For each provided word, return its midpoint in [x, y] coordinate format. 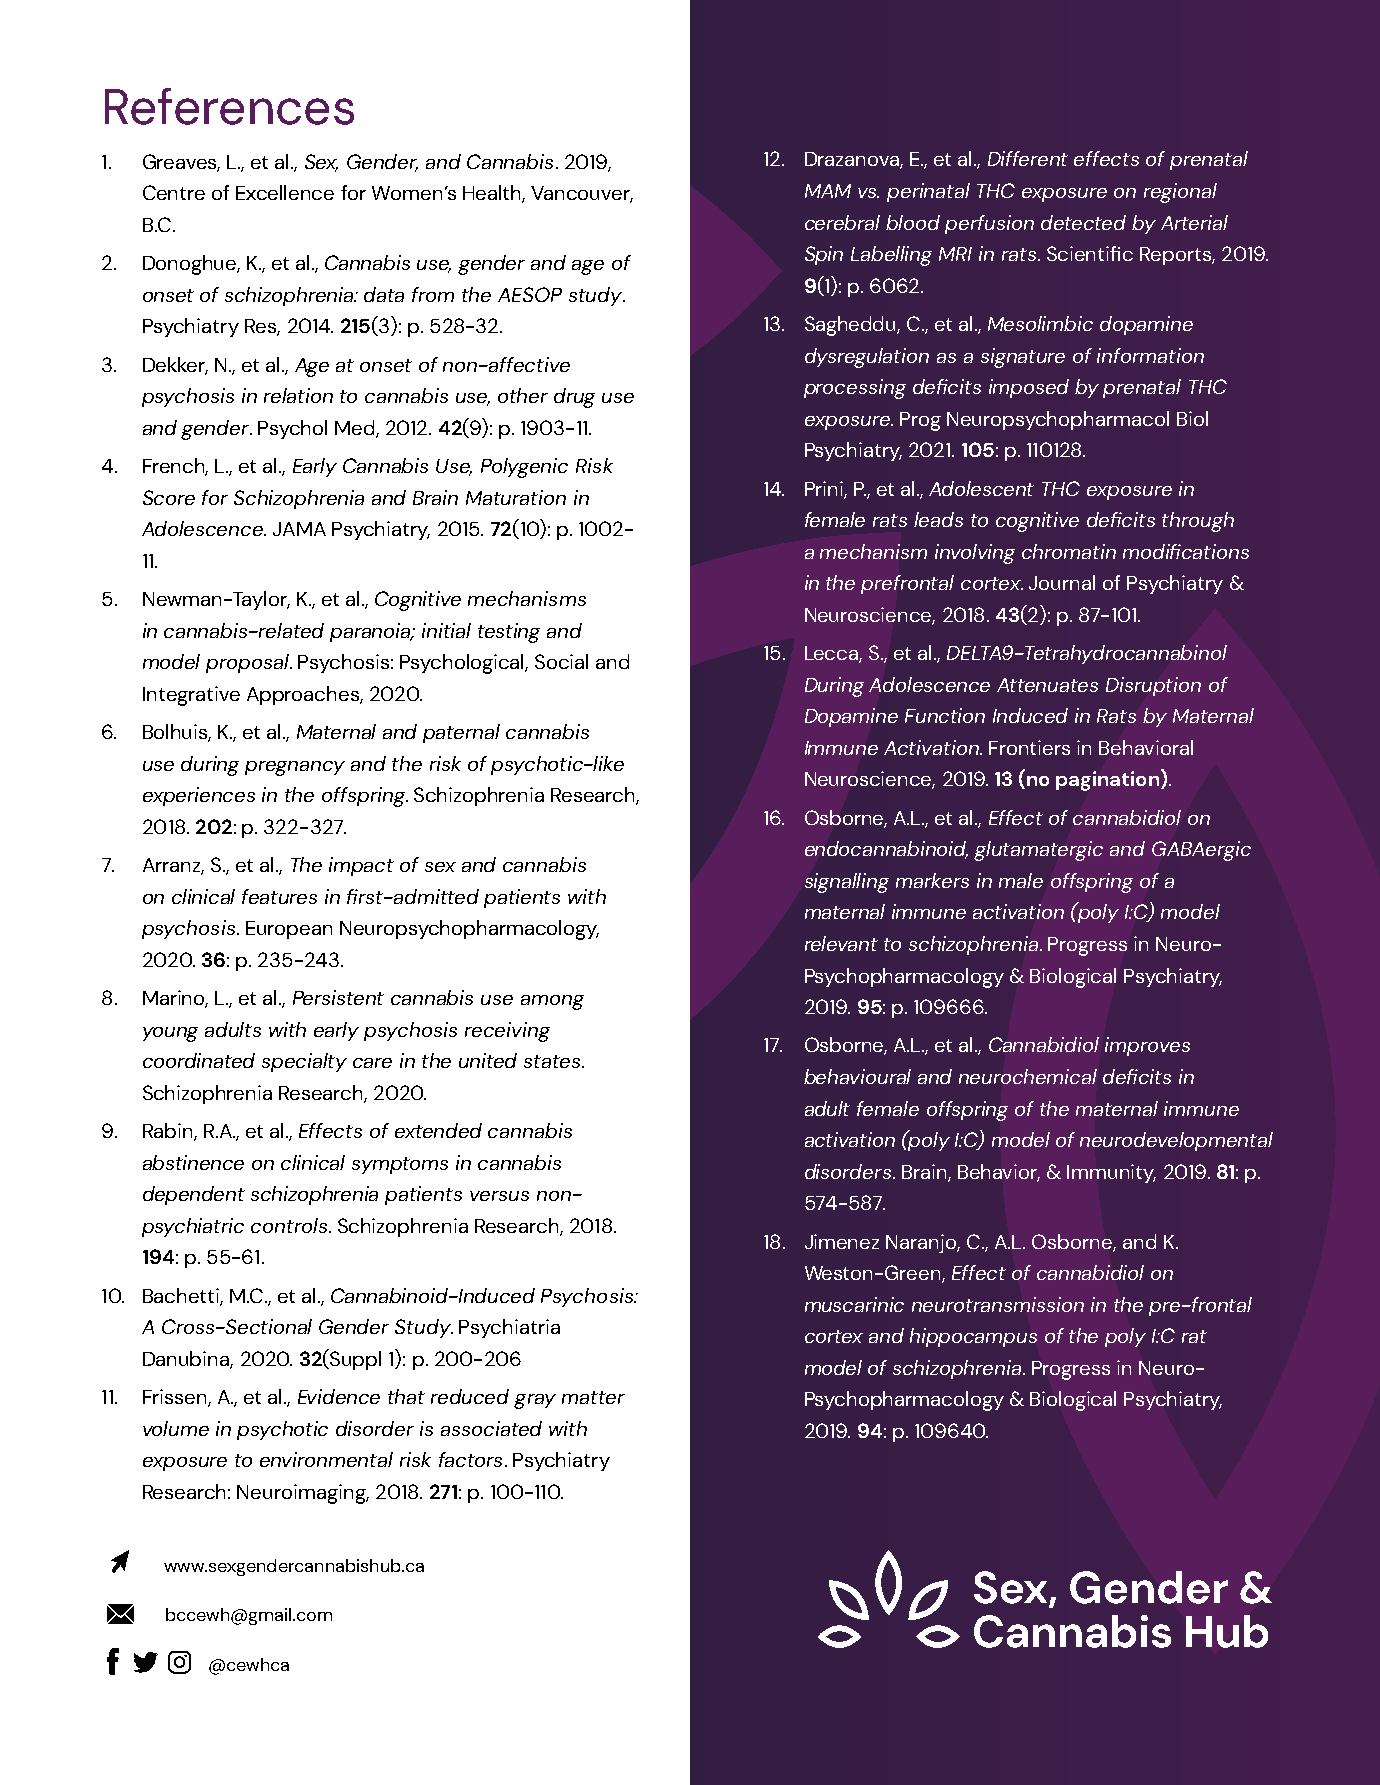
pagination [1107, 781]
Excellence [285, 192]
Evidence [339, 1396]
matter [593, 1397]
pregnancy [295, 768]
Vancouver [582, 194]
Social [561, 661]
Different [1028, 158]
